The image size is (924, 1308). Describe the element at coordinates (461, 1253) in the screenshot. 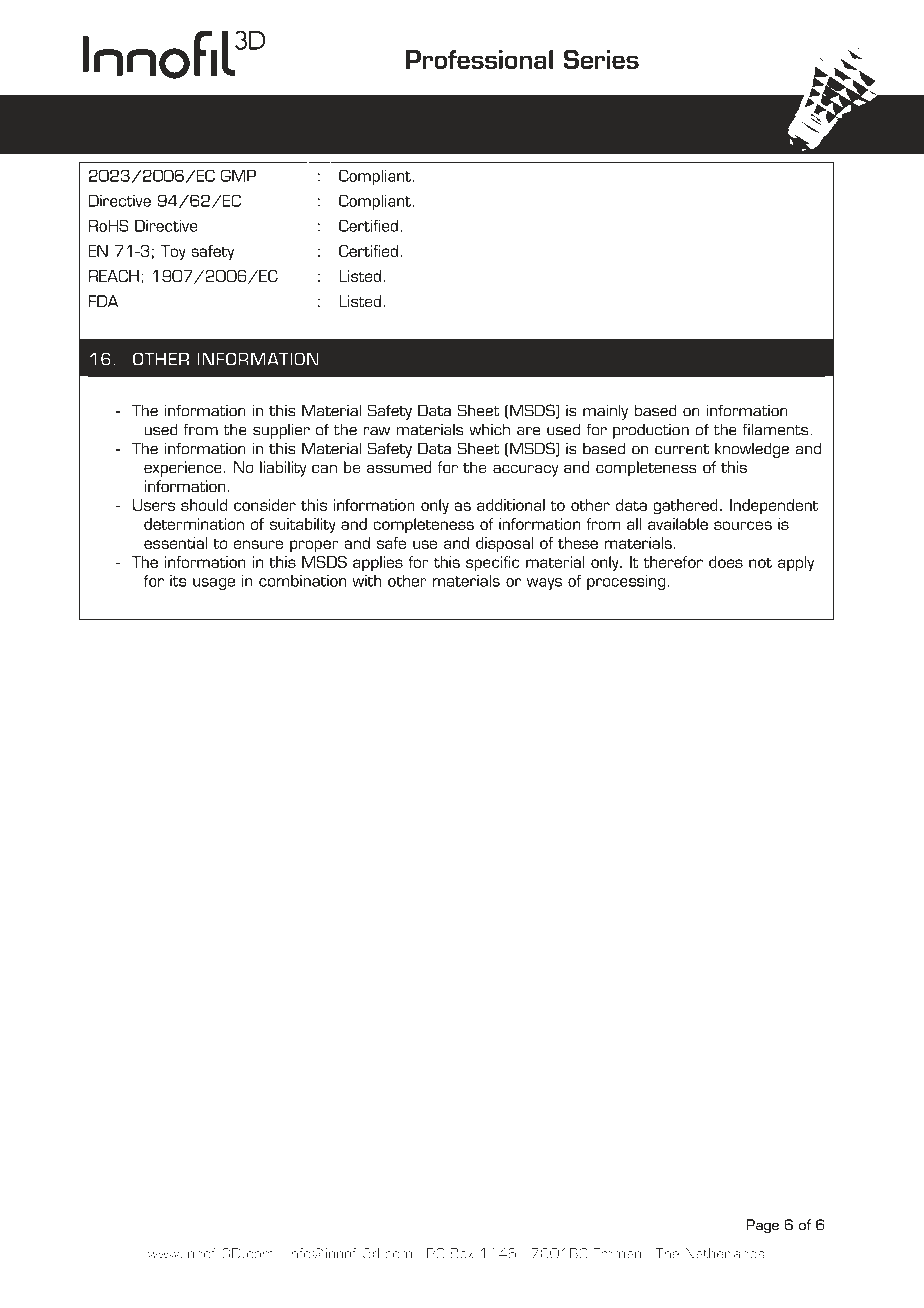

I see `Box` at that location.
